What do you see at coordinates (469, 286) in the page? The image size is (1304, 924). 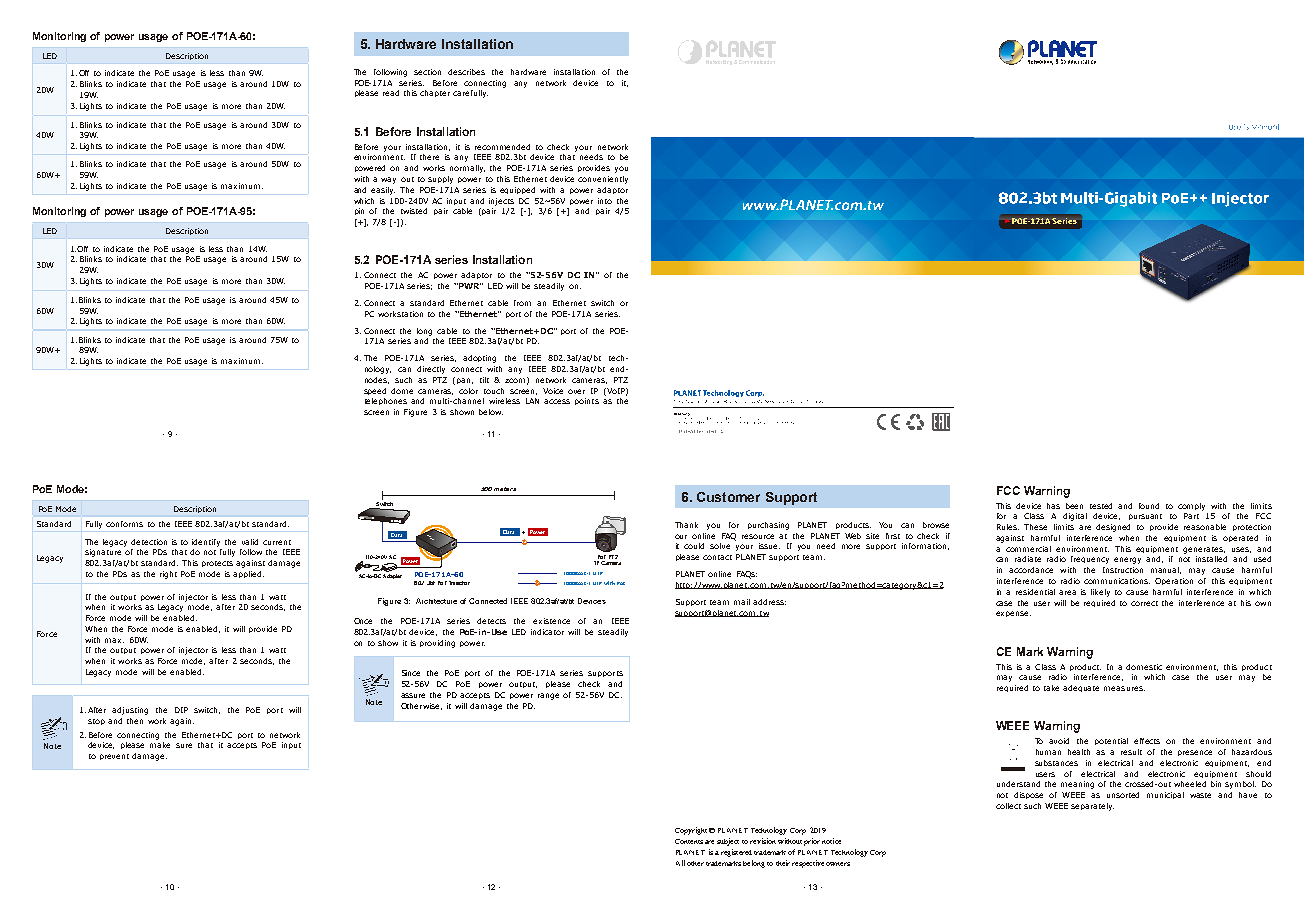 I see `PWR` at bounding box center [469, 286].
